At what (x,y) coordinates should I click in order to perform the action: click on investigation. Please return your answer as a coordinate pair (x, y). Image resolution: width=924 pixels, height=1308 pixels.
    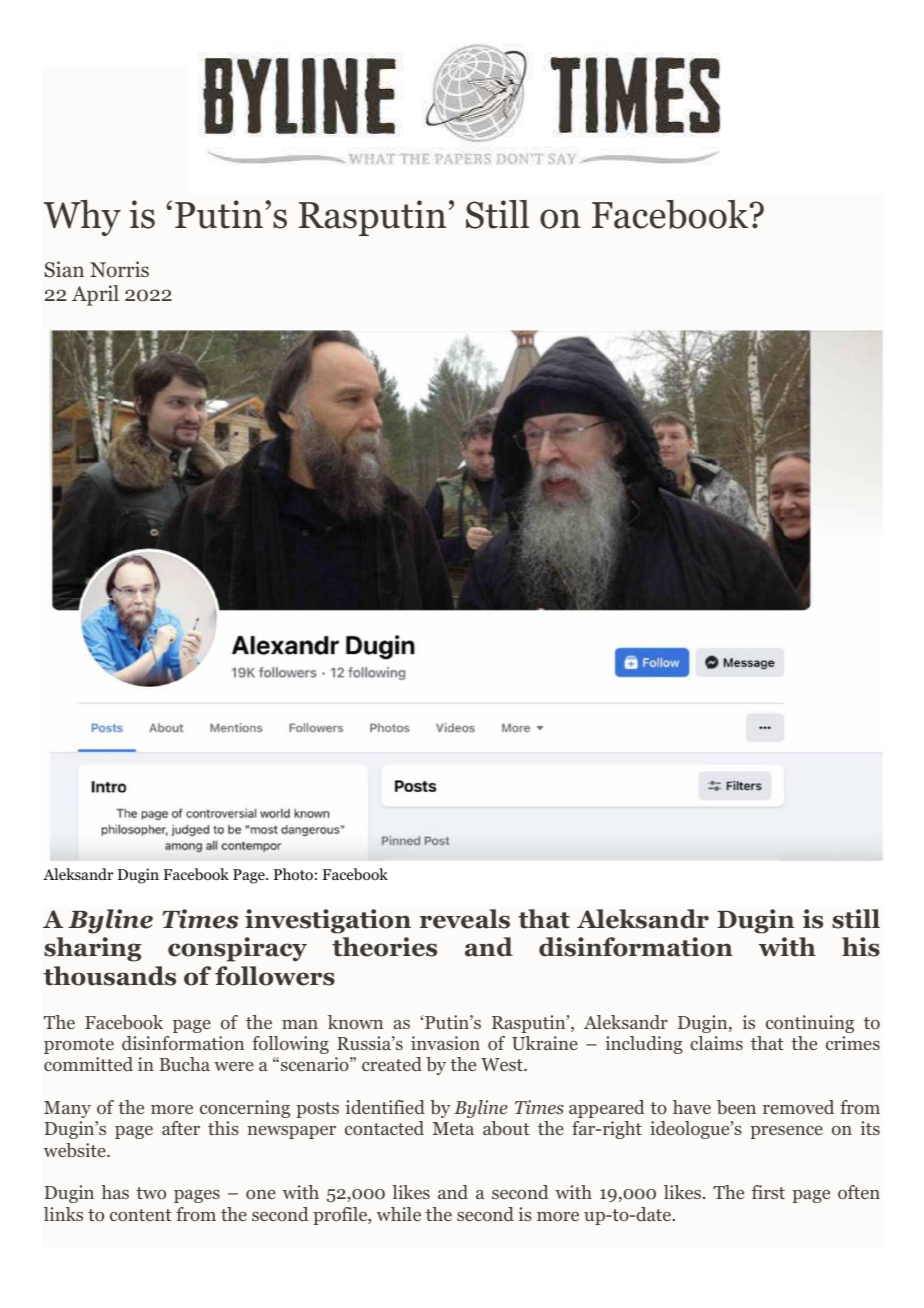
    Looking at the image, I should click on (328, 921).
